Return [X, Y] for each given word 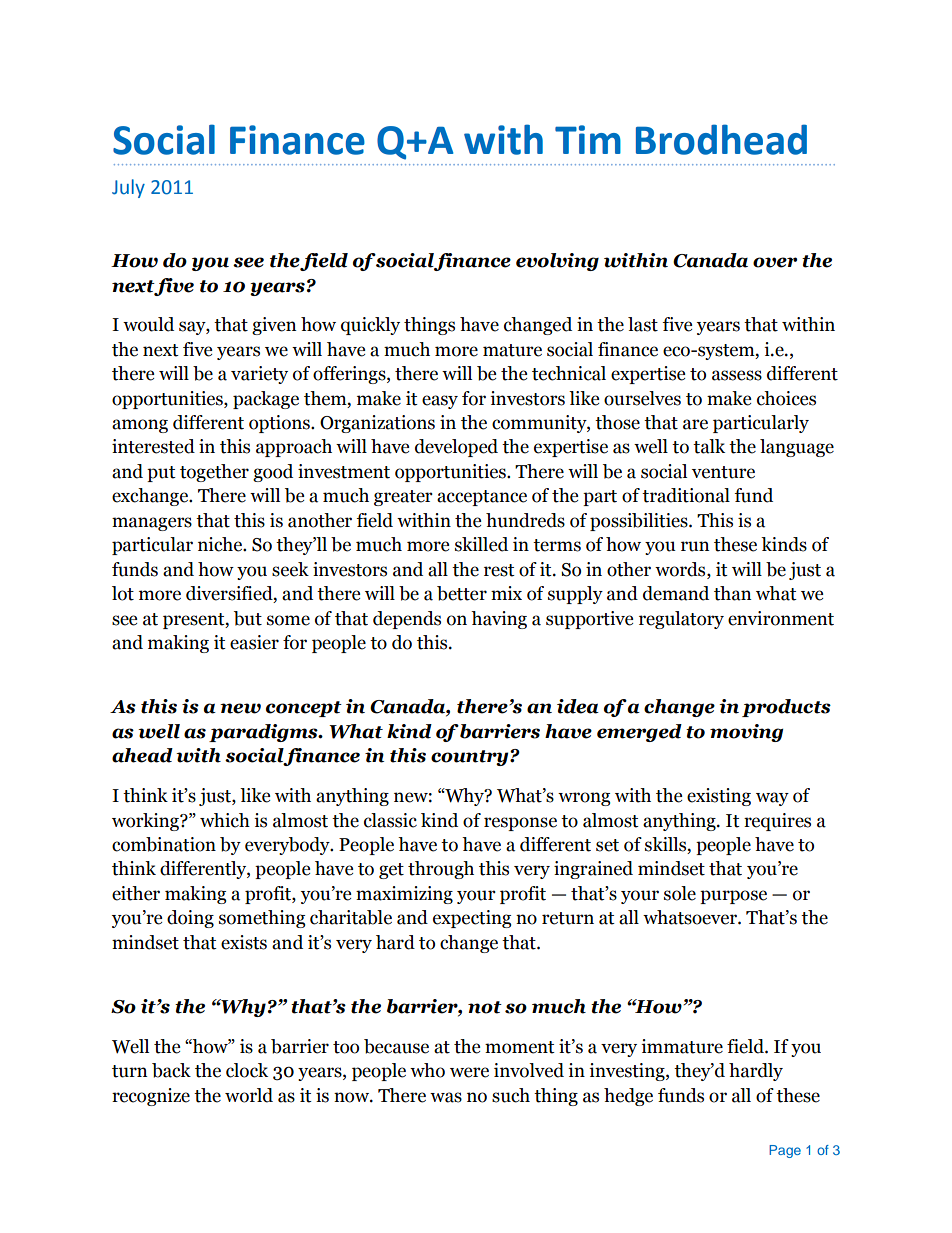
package [266, 400]
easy [440, 402]
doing [190, 919]
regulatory [681, 620]
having [499, 620]
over [775, 262]
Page [785, 1151]
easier [254, 642]
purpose [733, 897]
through [441, 870]
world [249, 1095]
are [695, 424]
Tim [588, 139]
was [446, 1097]
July [128, 188]
